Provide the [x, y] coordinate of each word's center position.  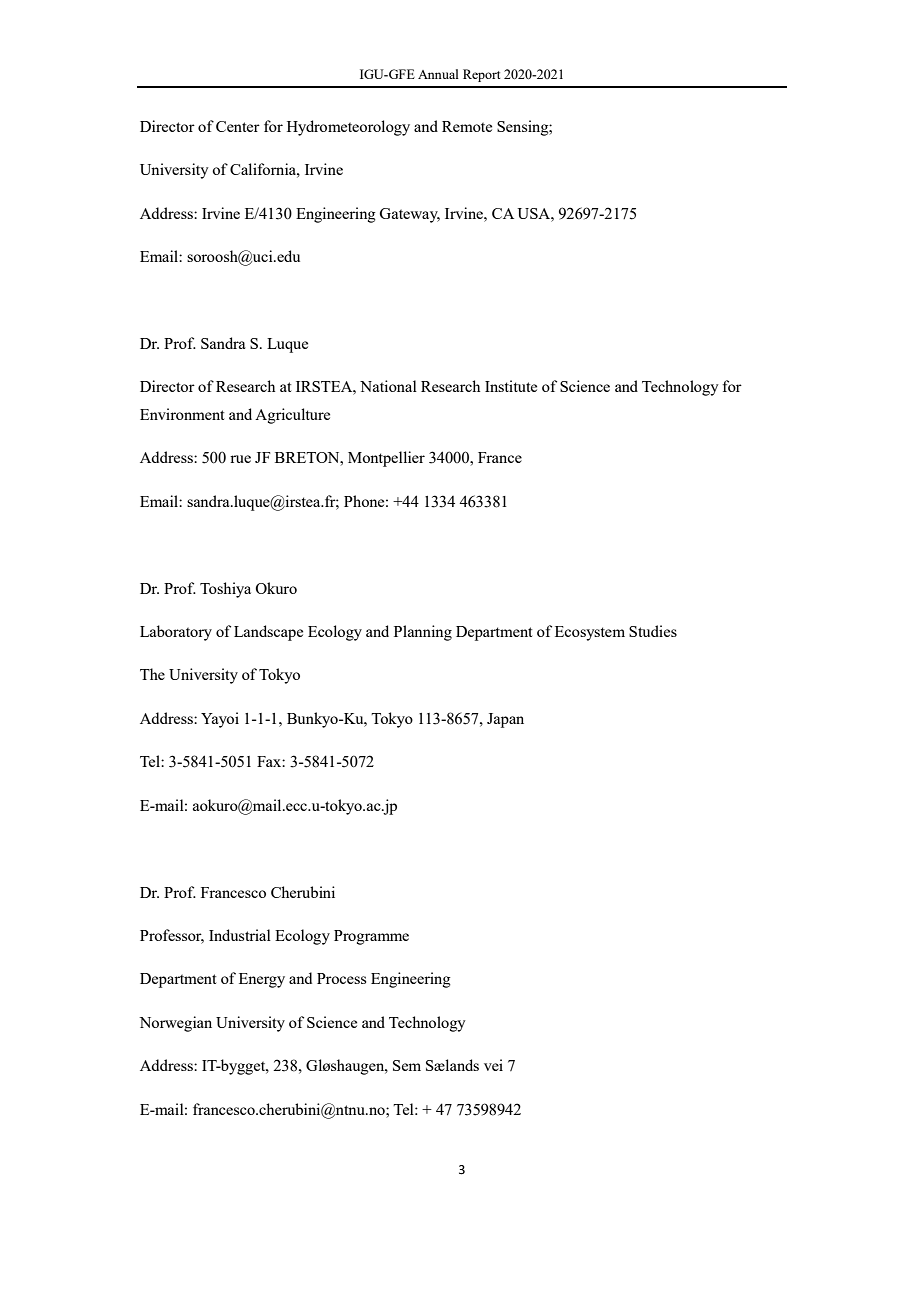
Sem [407, 1065]
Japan [505, 720]
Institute [511, 386]
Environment [182, 414]
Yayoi [220, 720]
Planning [423, 633]
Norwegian [175, 1024]
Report [481, 75]
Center [238, 126]
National [388, 386]
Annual [438, 74]
